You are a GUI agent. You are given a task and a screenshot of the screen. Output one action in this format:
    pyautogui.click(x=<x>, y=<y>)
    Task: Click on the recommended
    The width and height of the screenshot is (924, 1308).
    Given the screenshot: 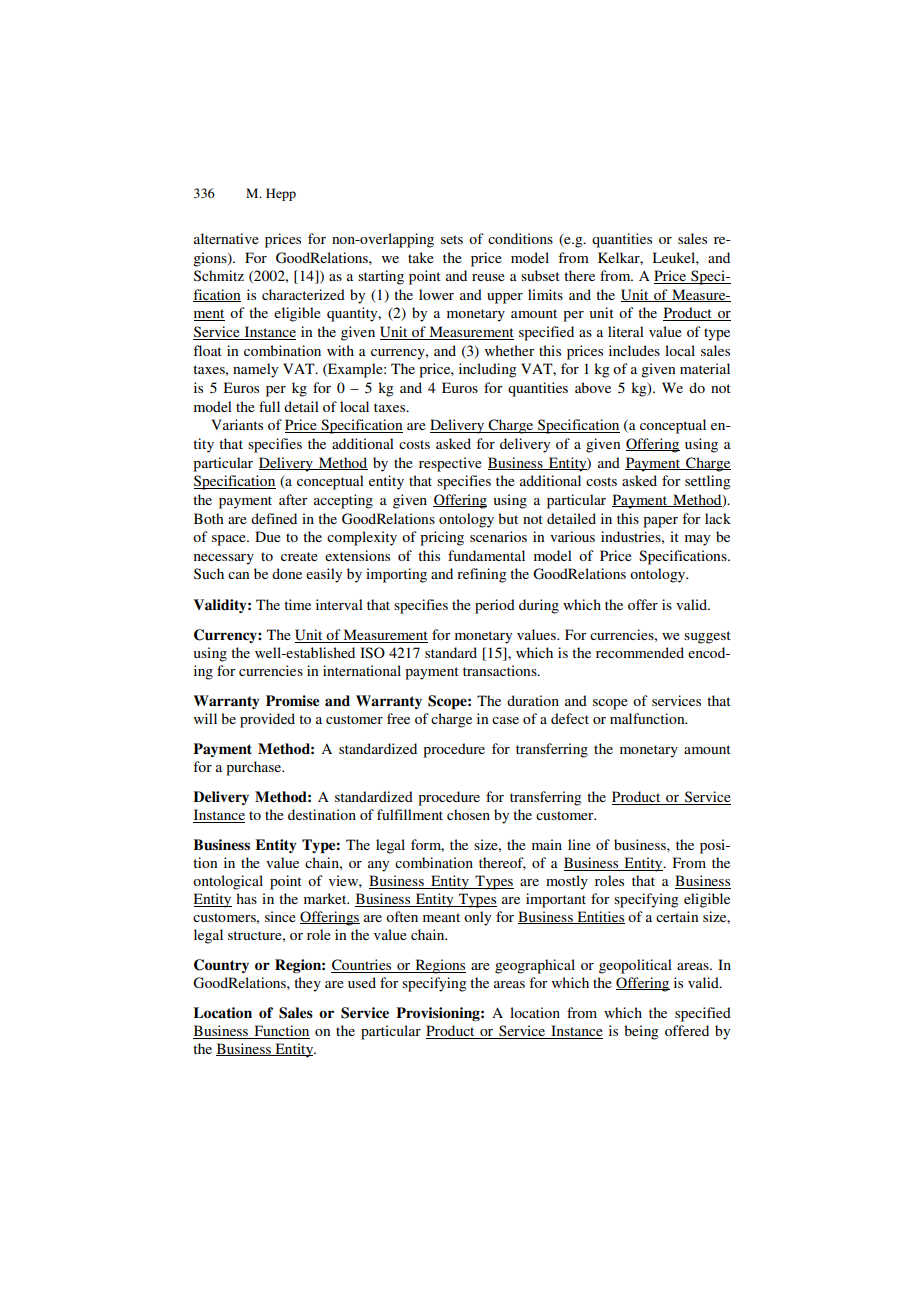 What is the action you would take?
    pyautogui.click(x=640, y=652)
